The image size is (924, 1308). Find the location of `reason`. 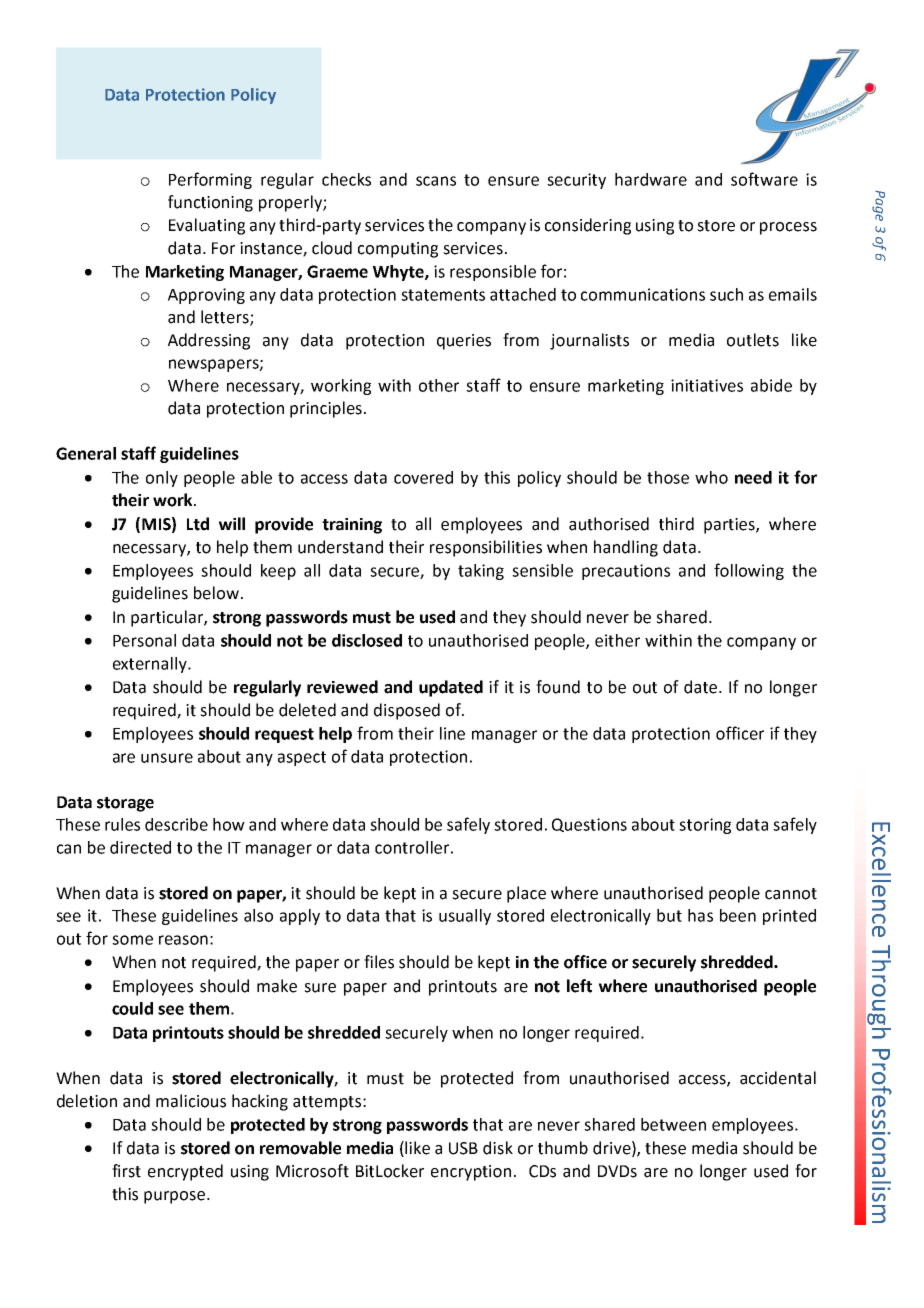

reason is located at coordinates (183, 940).
